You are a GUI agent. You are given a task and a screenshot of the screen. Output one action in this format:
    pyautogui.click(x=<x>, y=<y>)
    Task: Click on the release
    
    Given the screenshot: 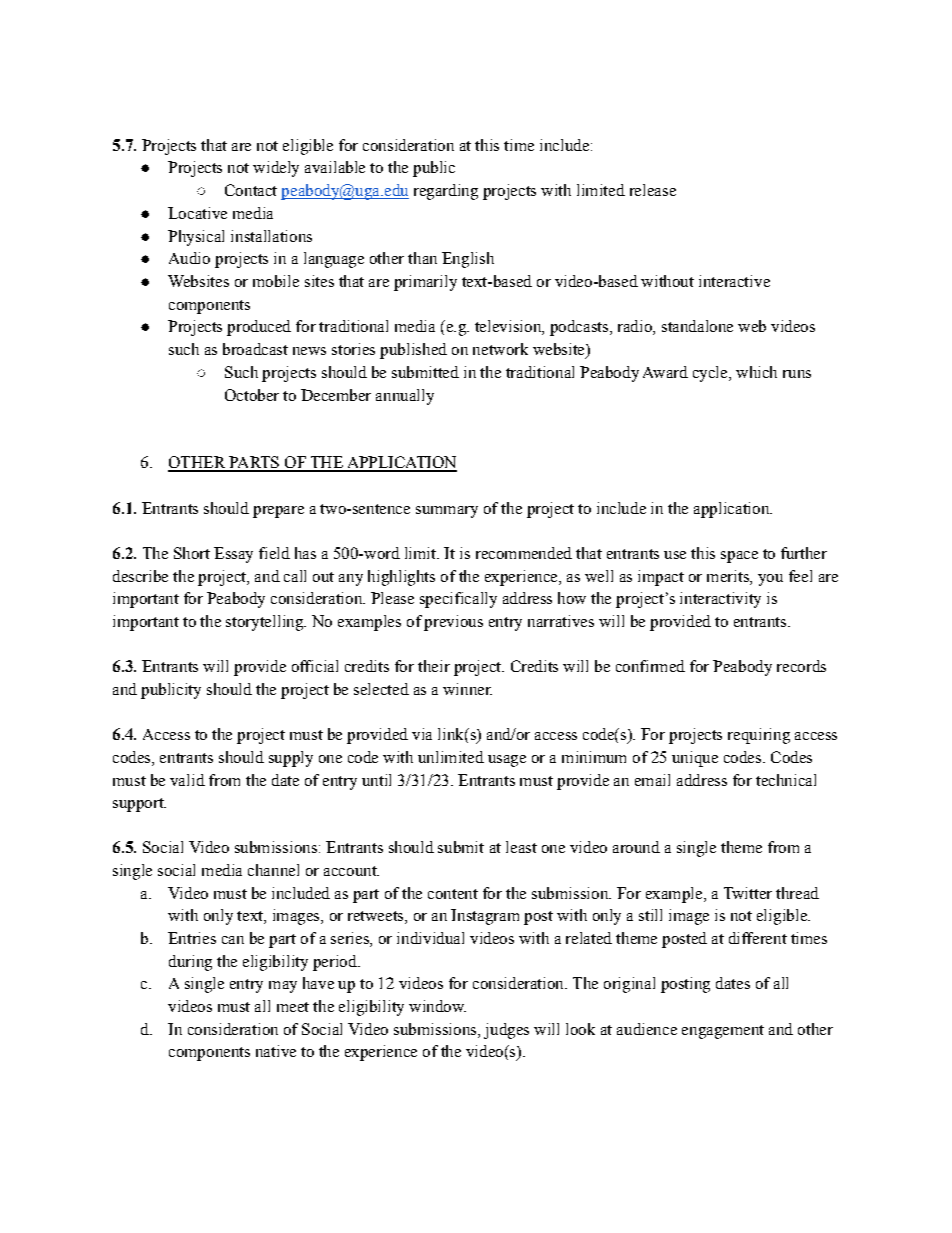 What is the action you would take?
    pyautogui.click(x=653, y=190)
